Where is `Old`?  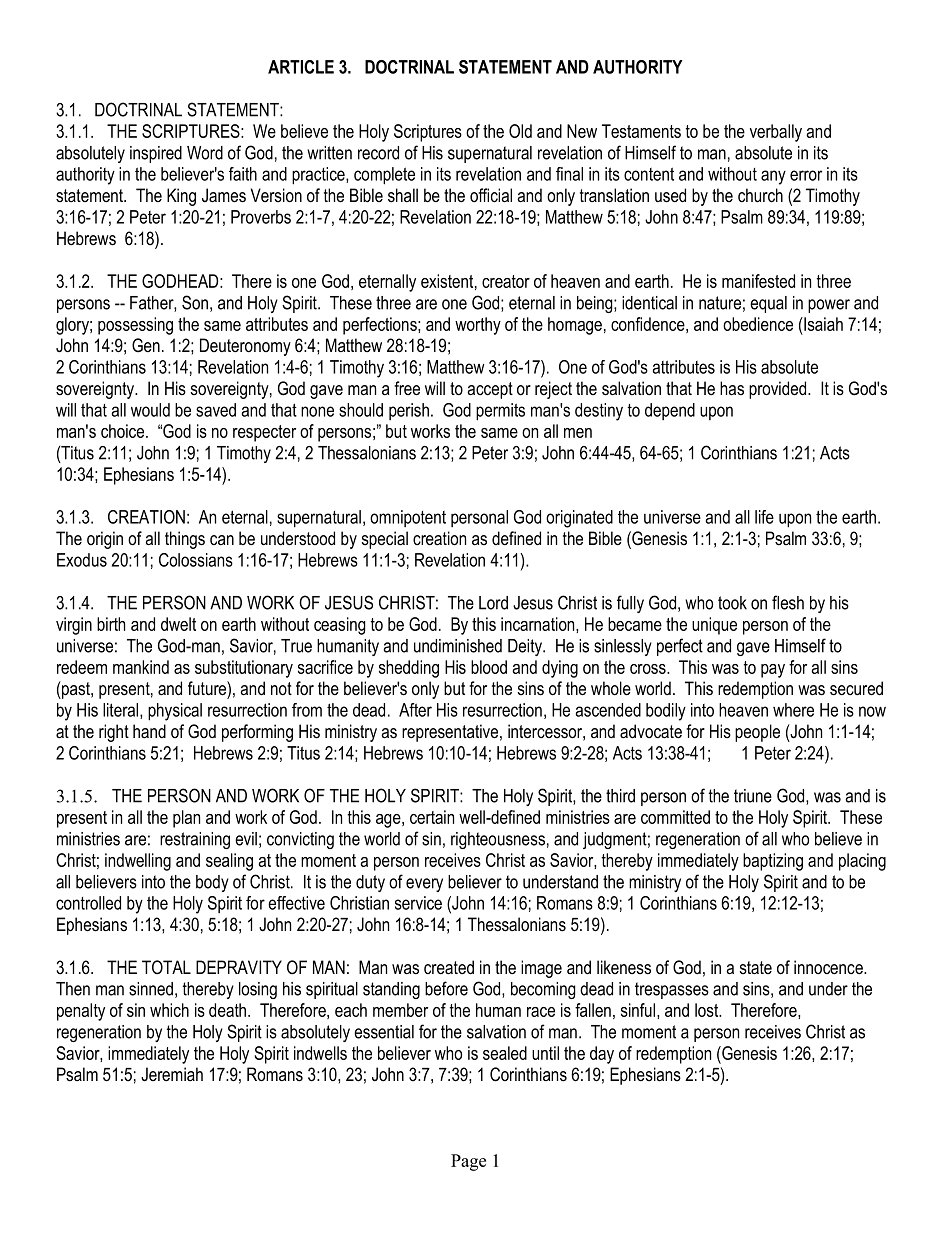 Old is located at coordinates (520, 131).
